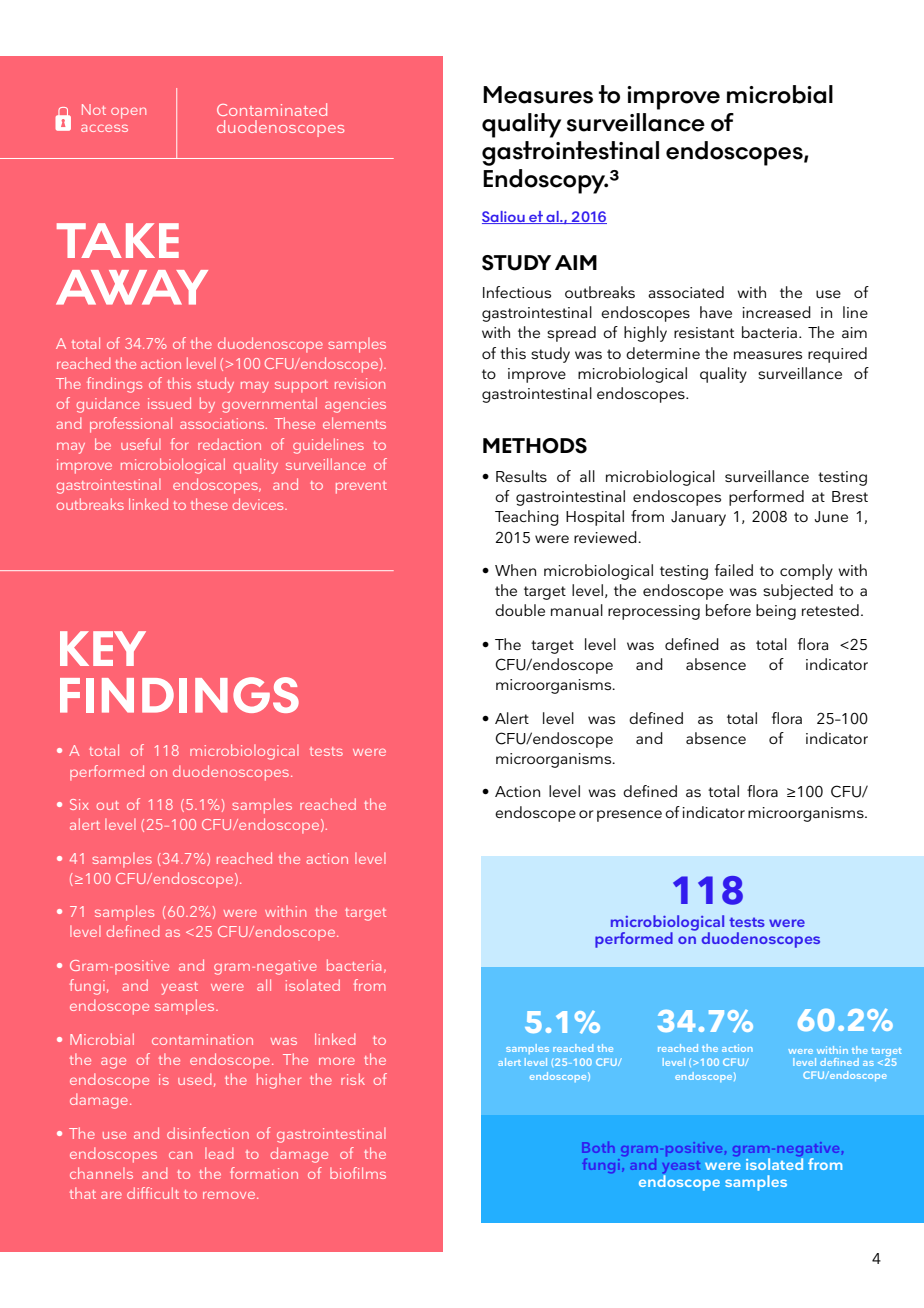 The height and width of the screenshot is (1308, 924). I want to click on failed, so click(734, 570).
